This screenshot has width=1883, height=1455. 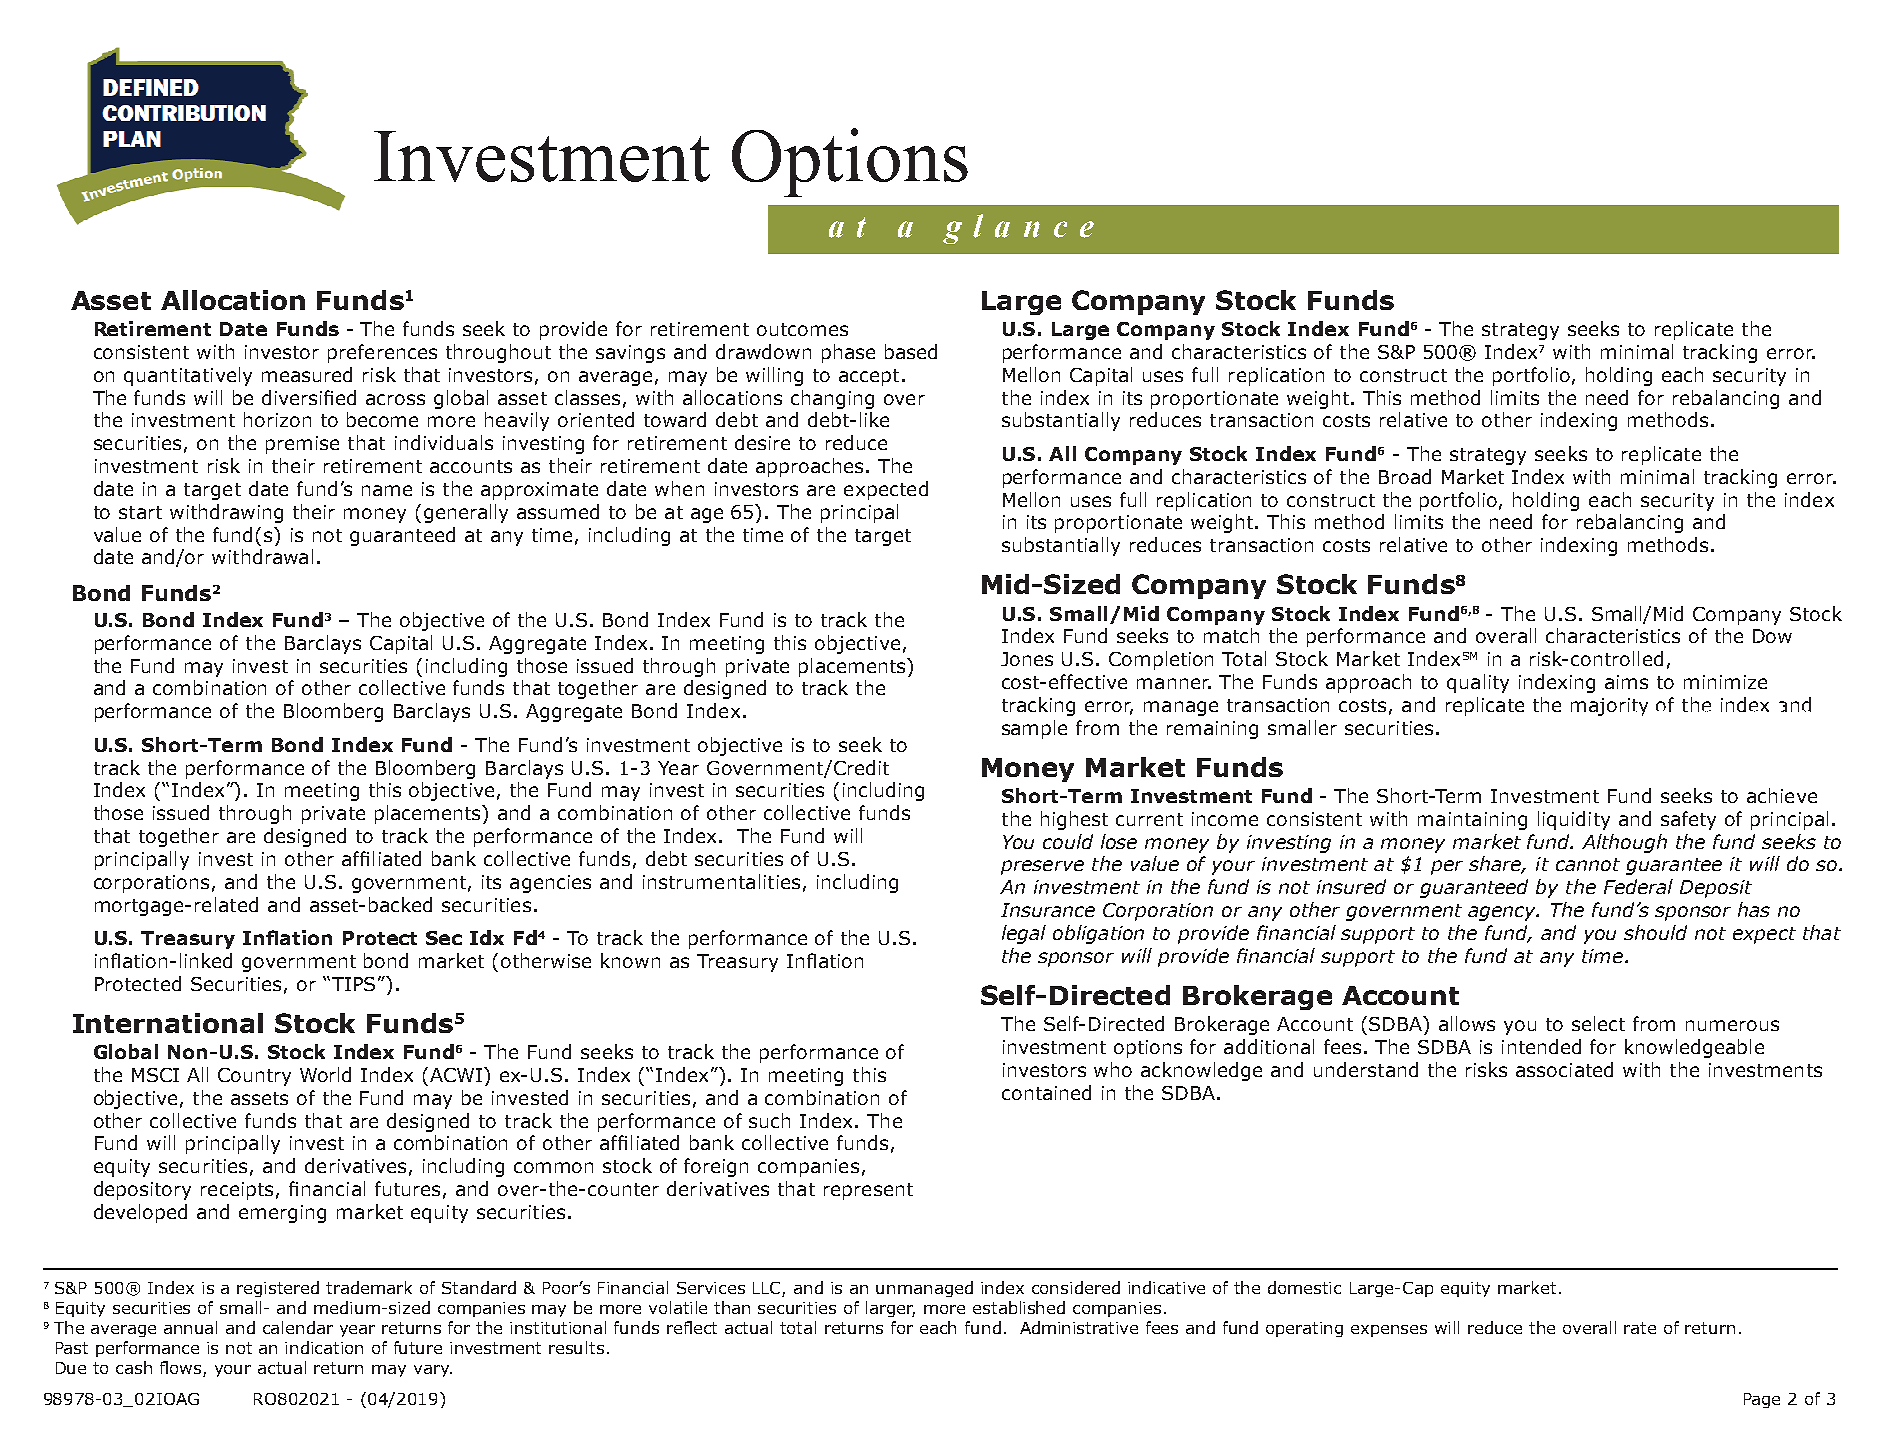 I want to click on agencies, so click(x=550, y=884).
